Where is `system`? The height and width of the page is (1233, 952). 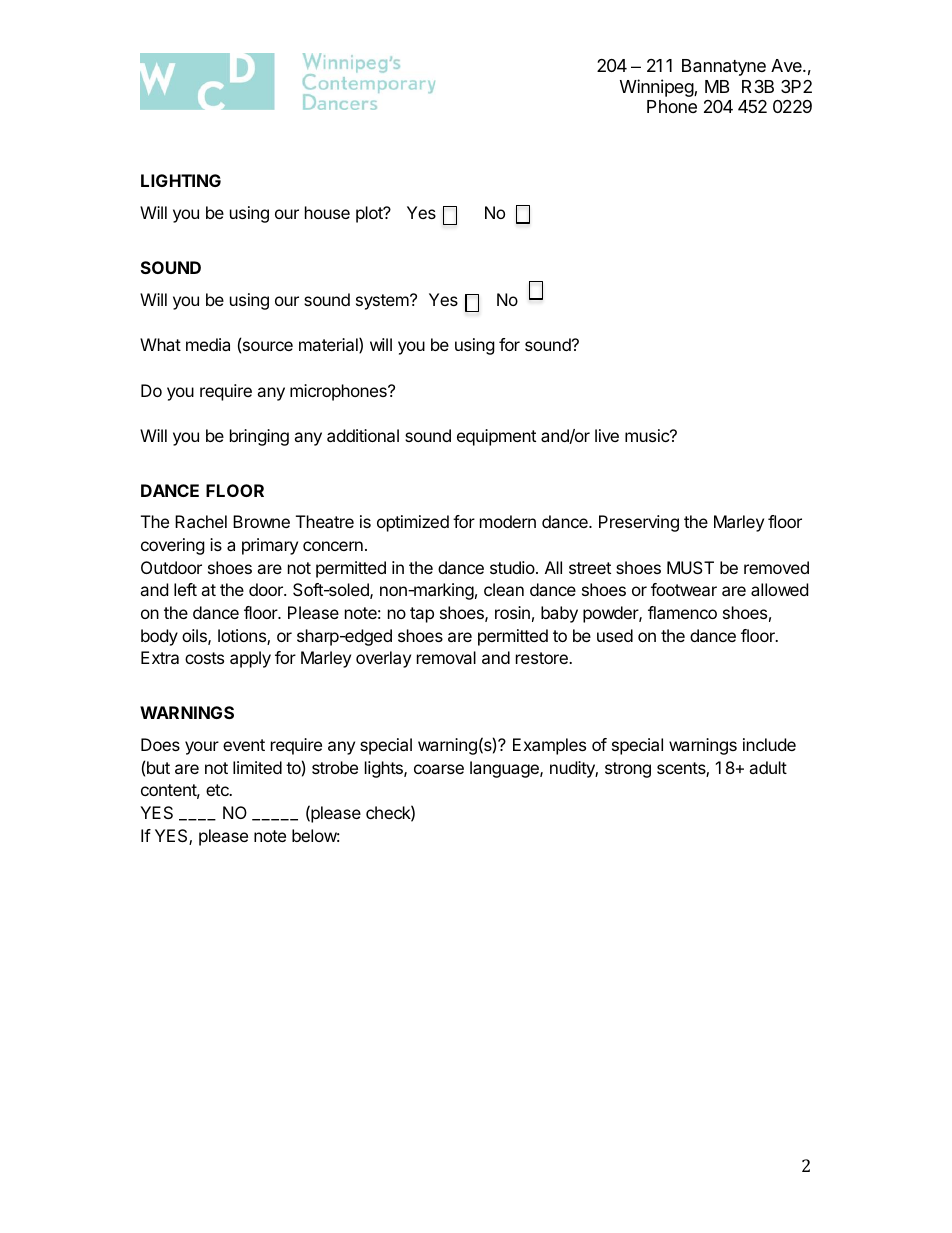
system is located at coordinates (383, 302).
